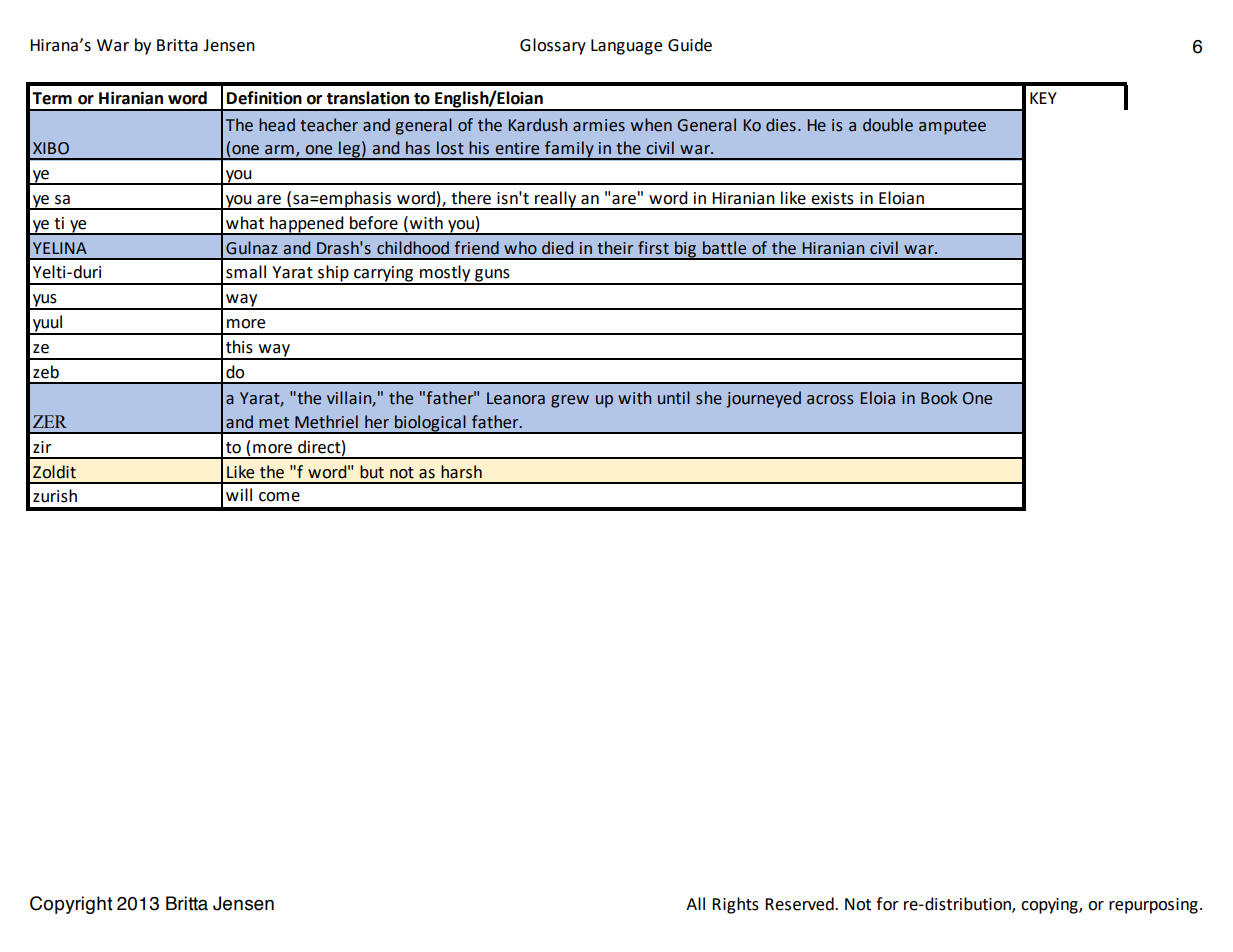  Describe the element at coordinates (264, 98) in the screenshot. I see `Definition` at that location.
